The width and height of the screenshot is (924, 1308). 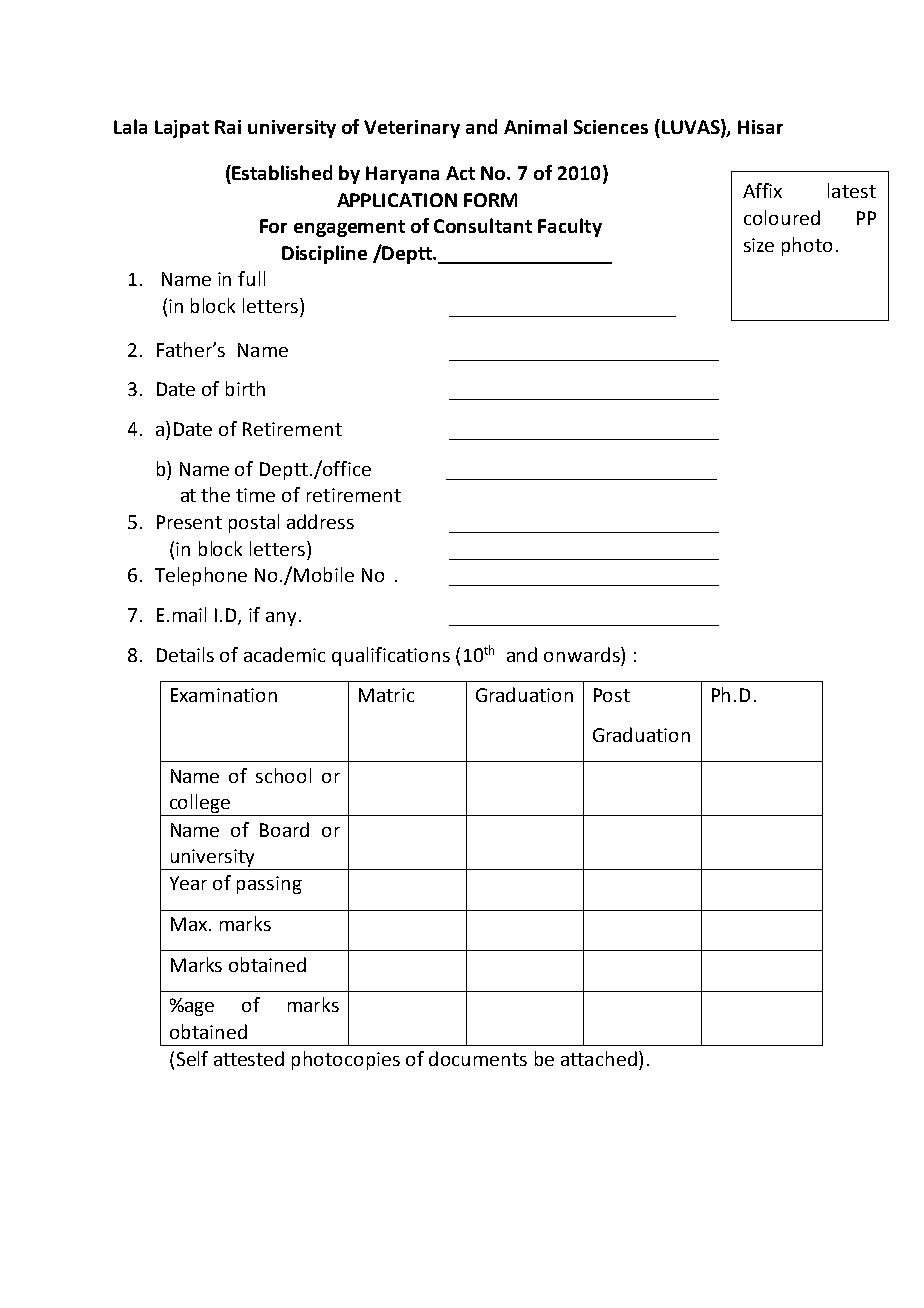 I want to click on Rai, so click(x=228, y=127).
